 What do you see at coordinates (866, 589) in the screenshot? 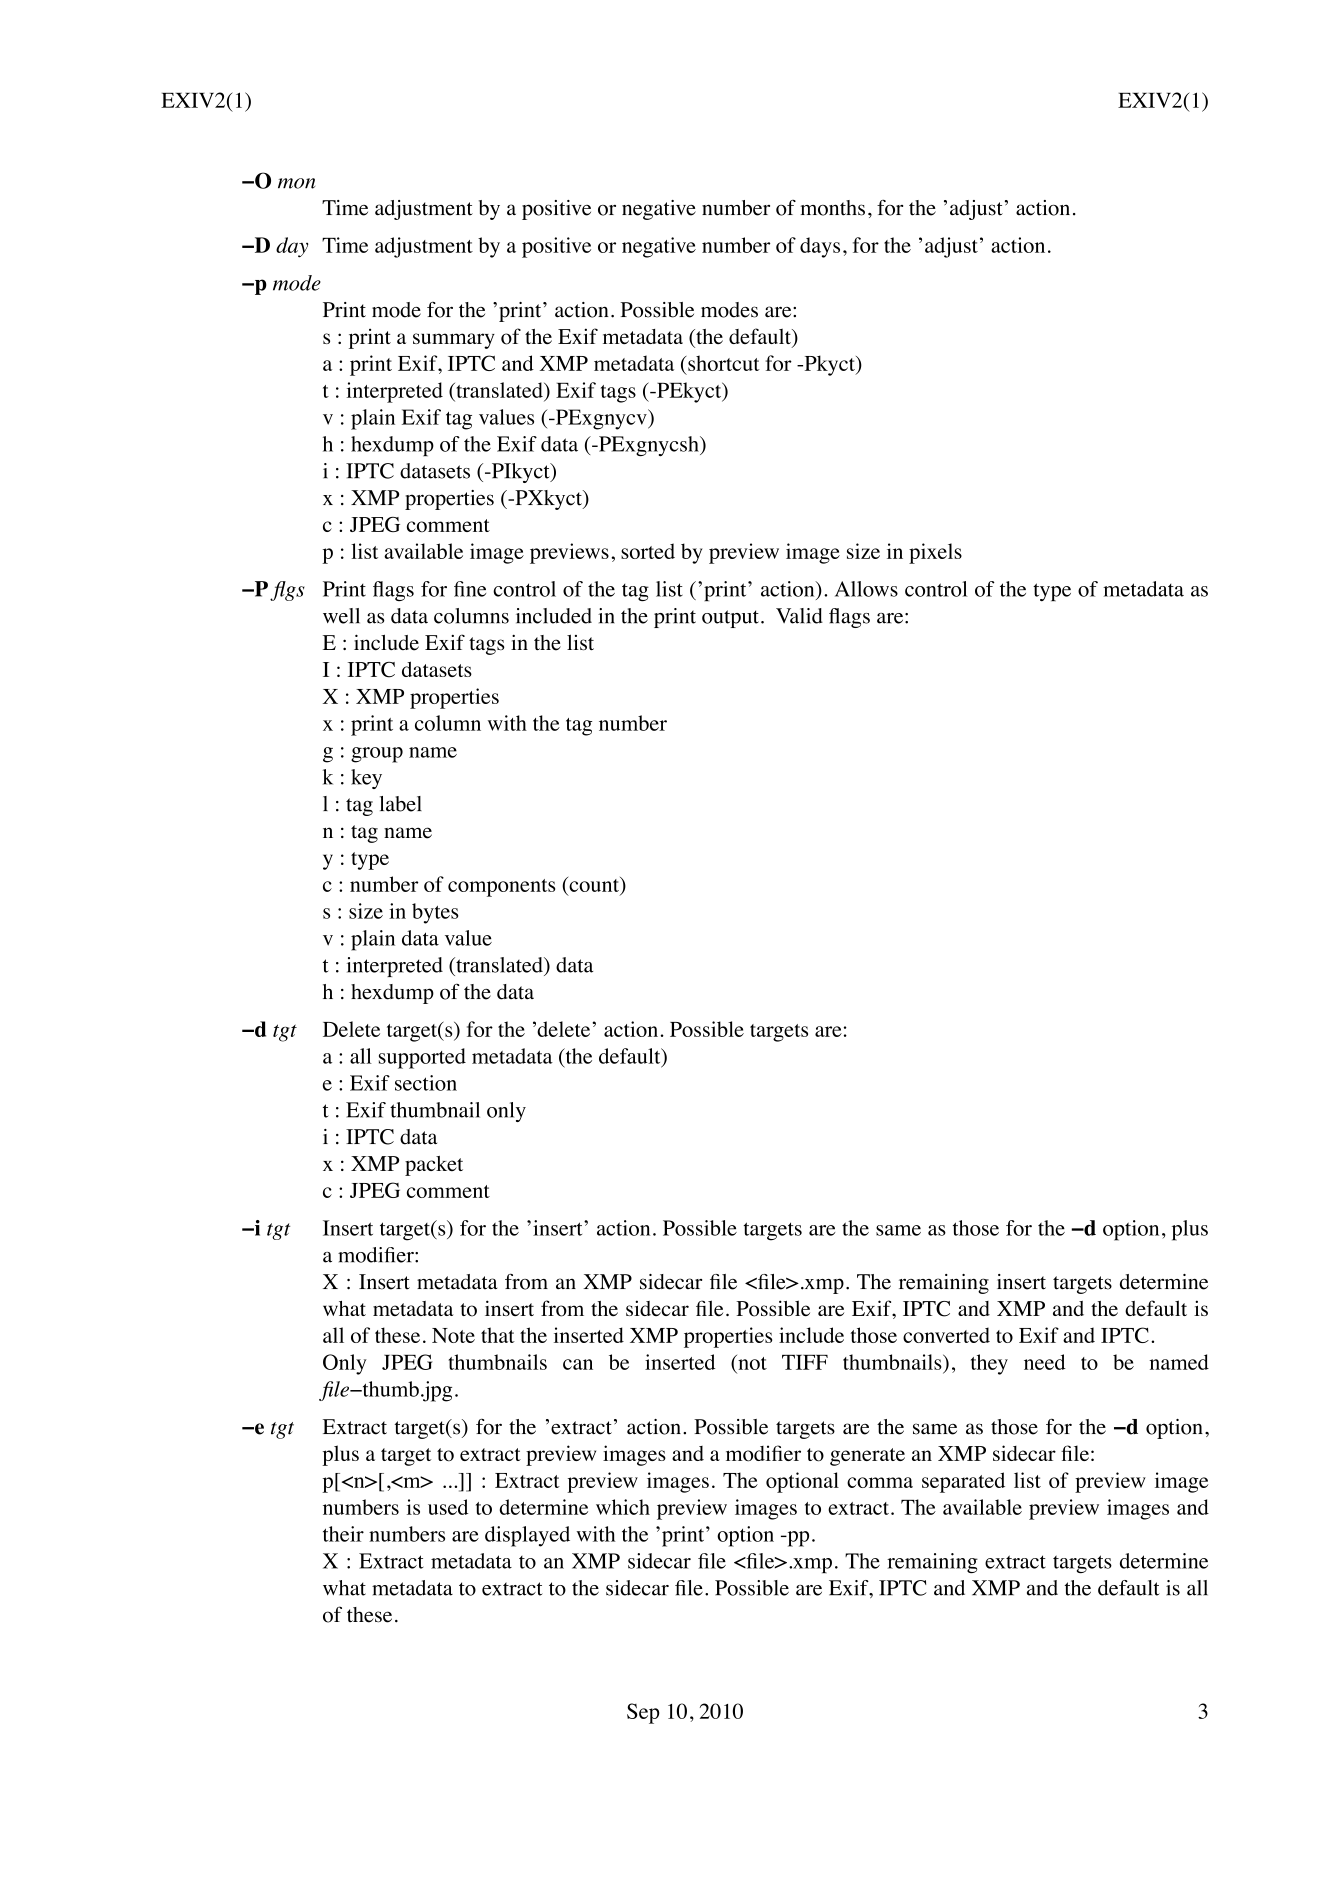
I see `Allows` at bounding box center [866, 589].
